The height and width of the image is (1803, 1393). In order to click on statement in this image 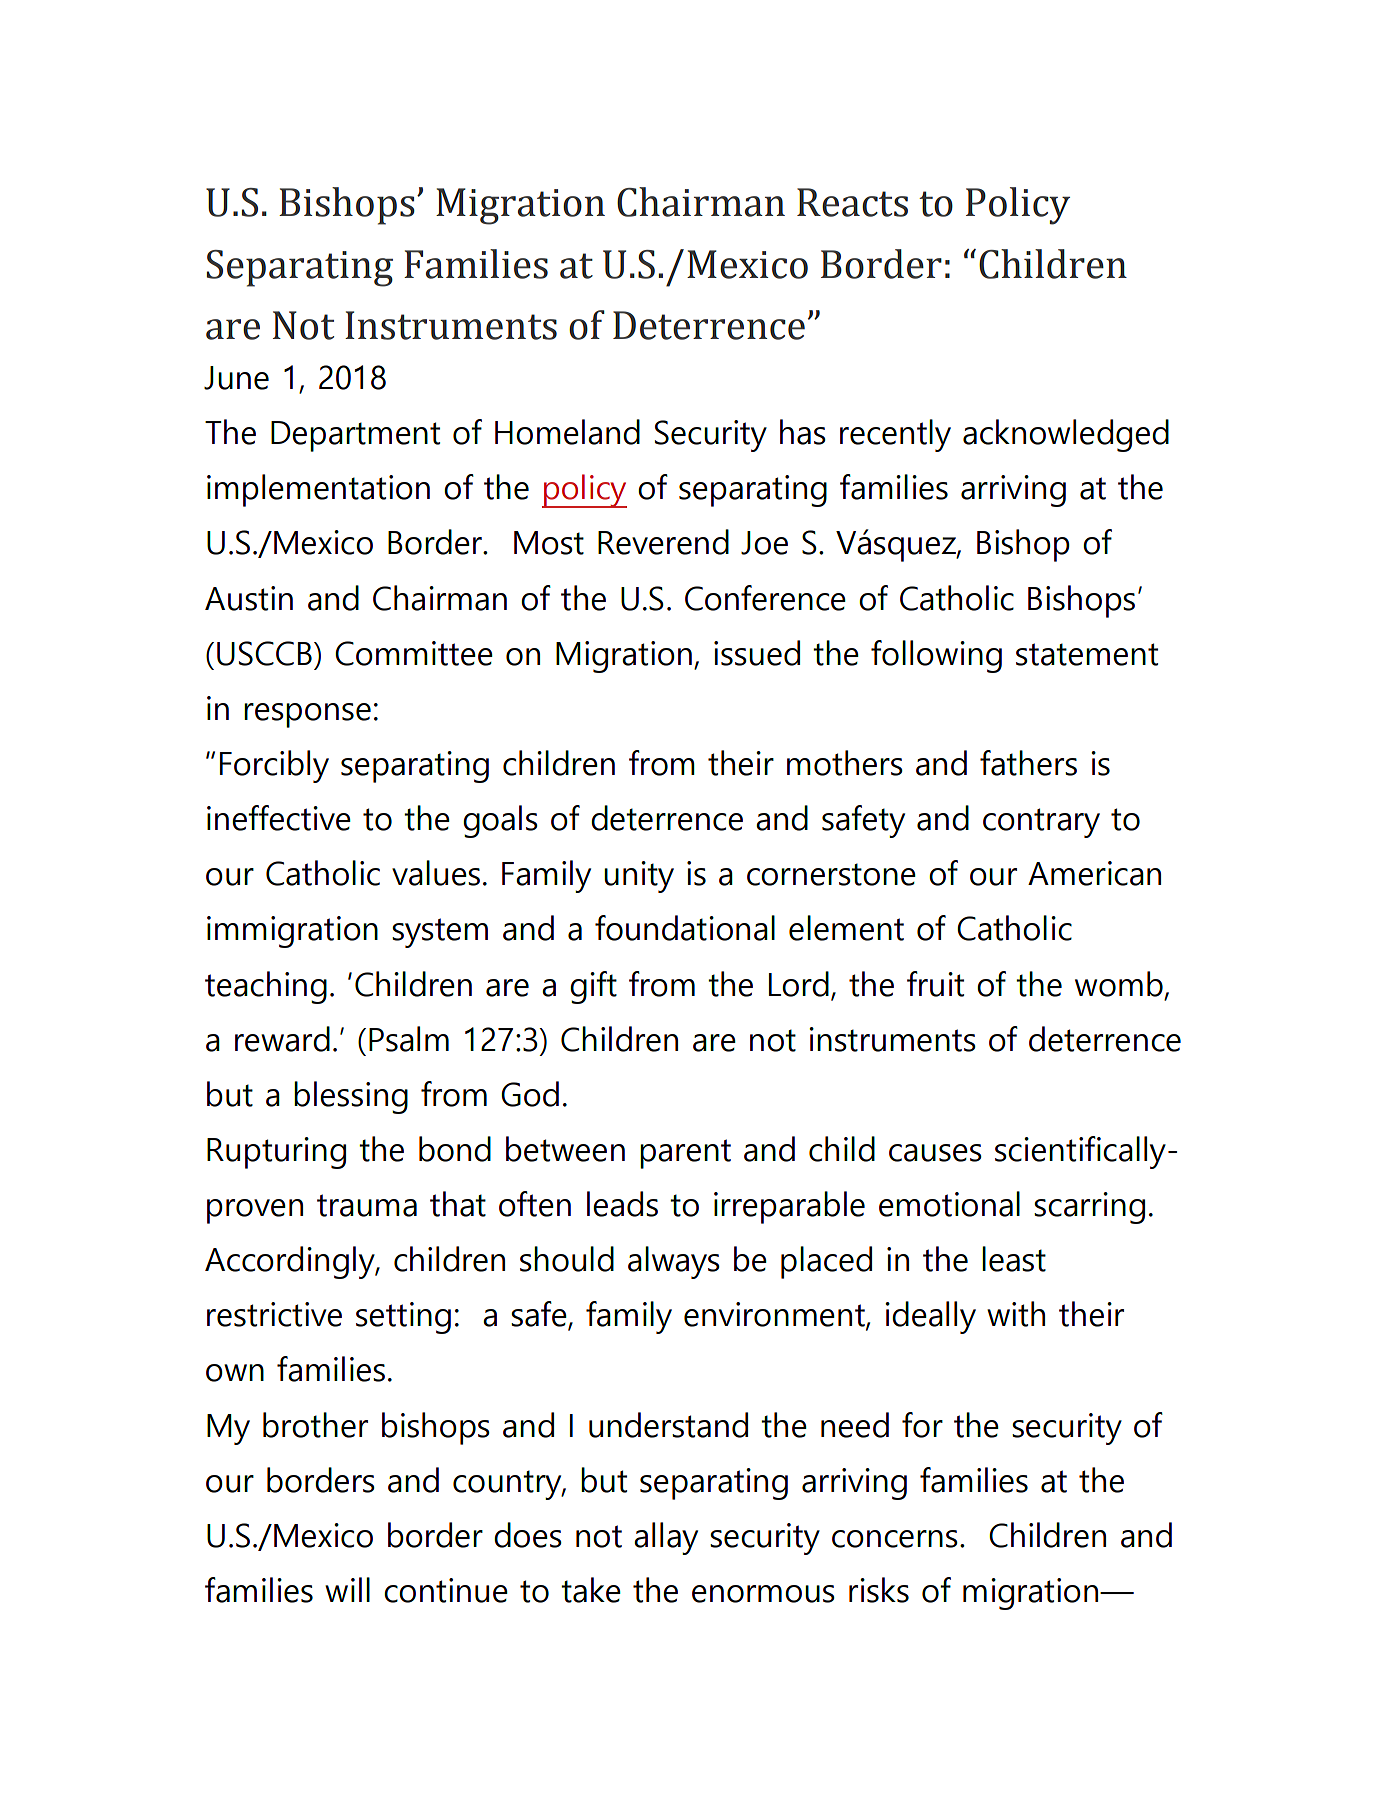, I will do `click(1087, 654)`.
